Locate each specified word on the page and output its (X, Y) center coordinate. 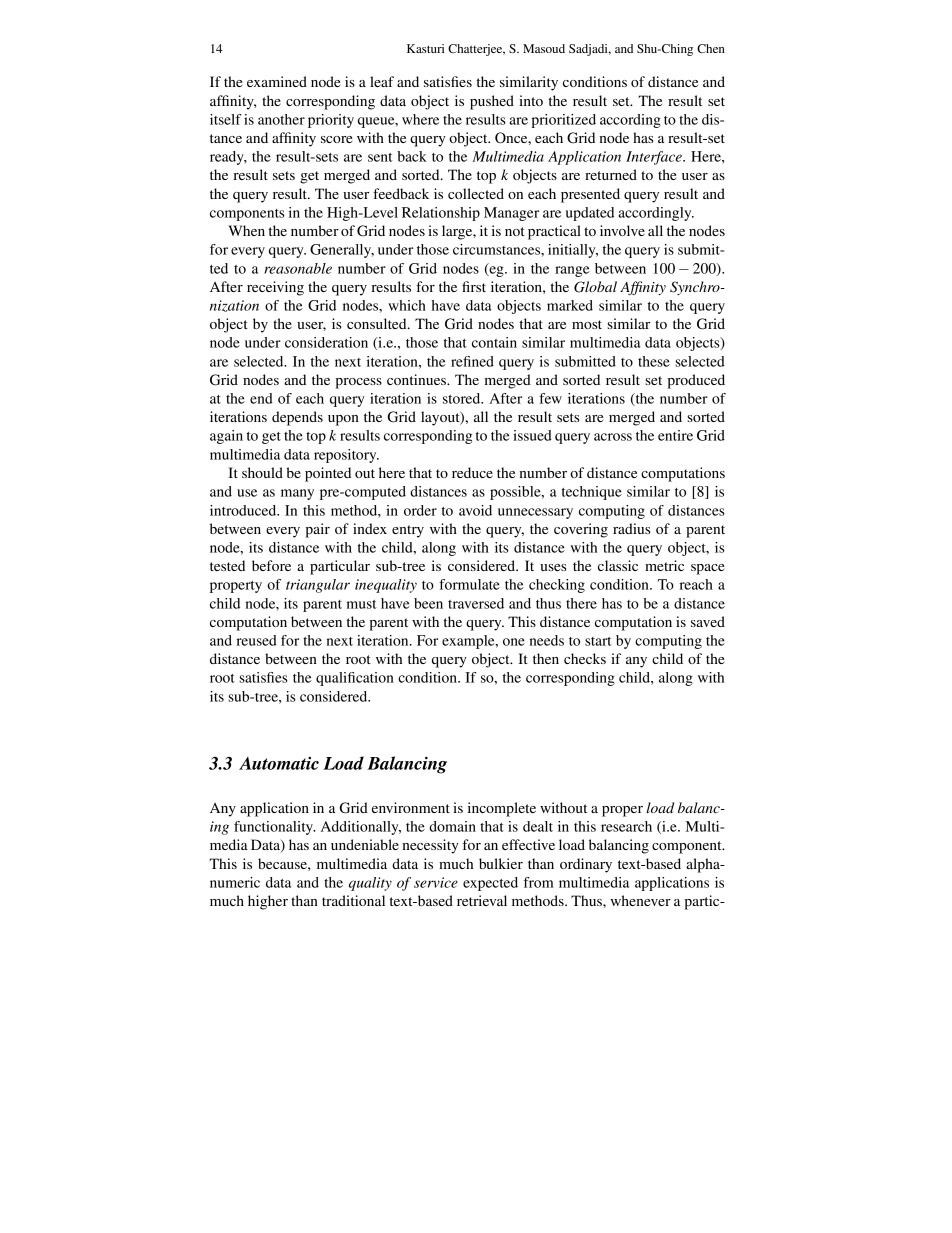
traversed (476, 603)
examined (277, 81)
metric (664, 565)
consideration (326, 342)
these (654, 361)
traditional (353, 900)
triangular (318, 586)
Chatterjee (476, 50)
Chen (711, 48)
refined (472, 361)
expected (490, 884)
